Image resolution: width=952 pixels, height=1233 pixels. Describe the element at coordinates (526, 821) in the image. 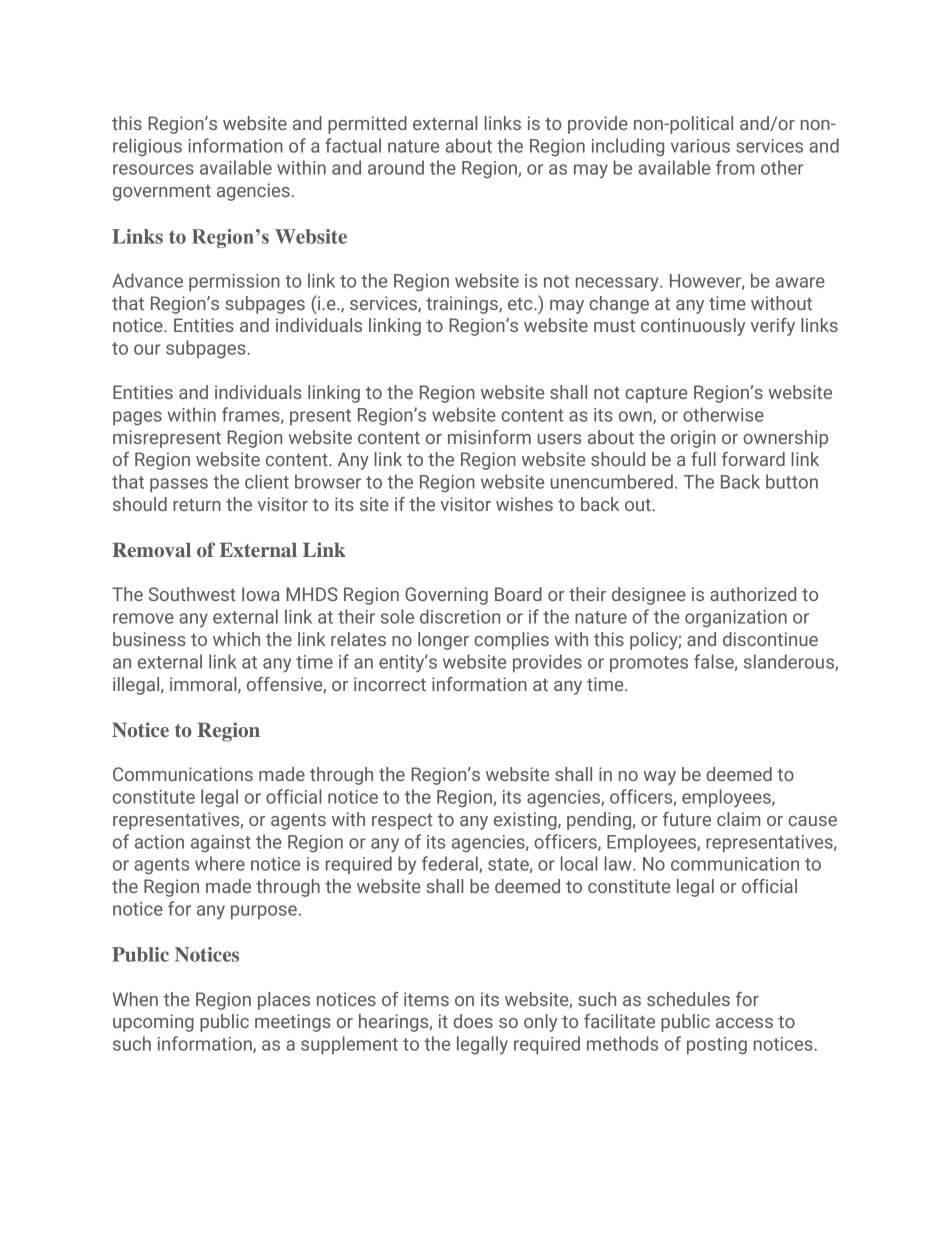

I see `existing` at that location.
